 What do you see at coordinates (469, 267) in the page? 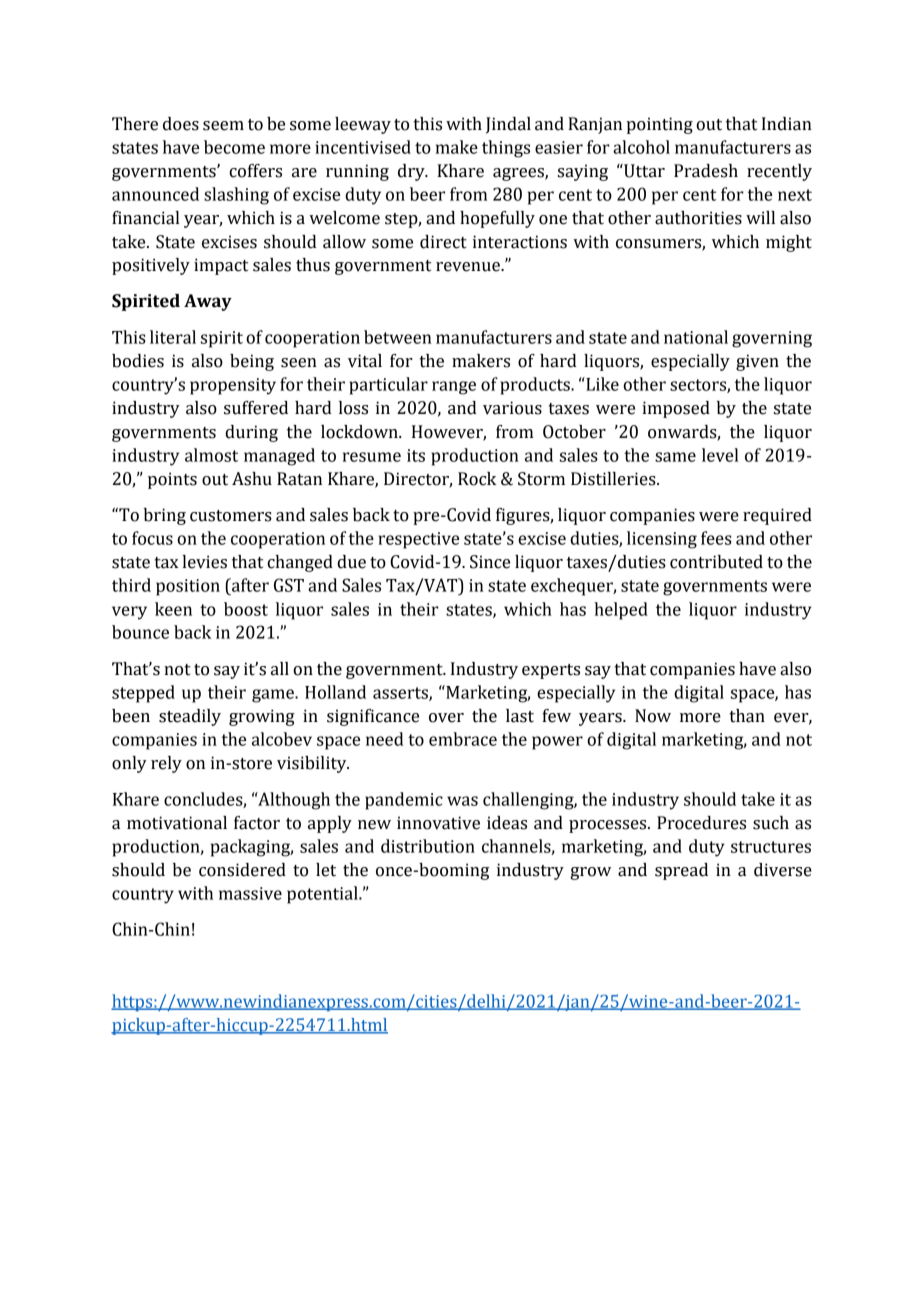
I see `revenue` at bounding box center [469, 267].
